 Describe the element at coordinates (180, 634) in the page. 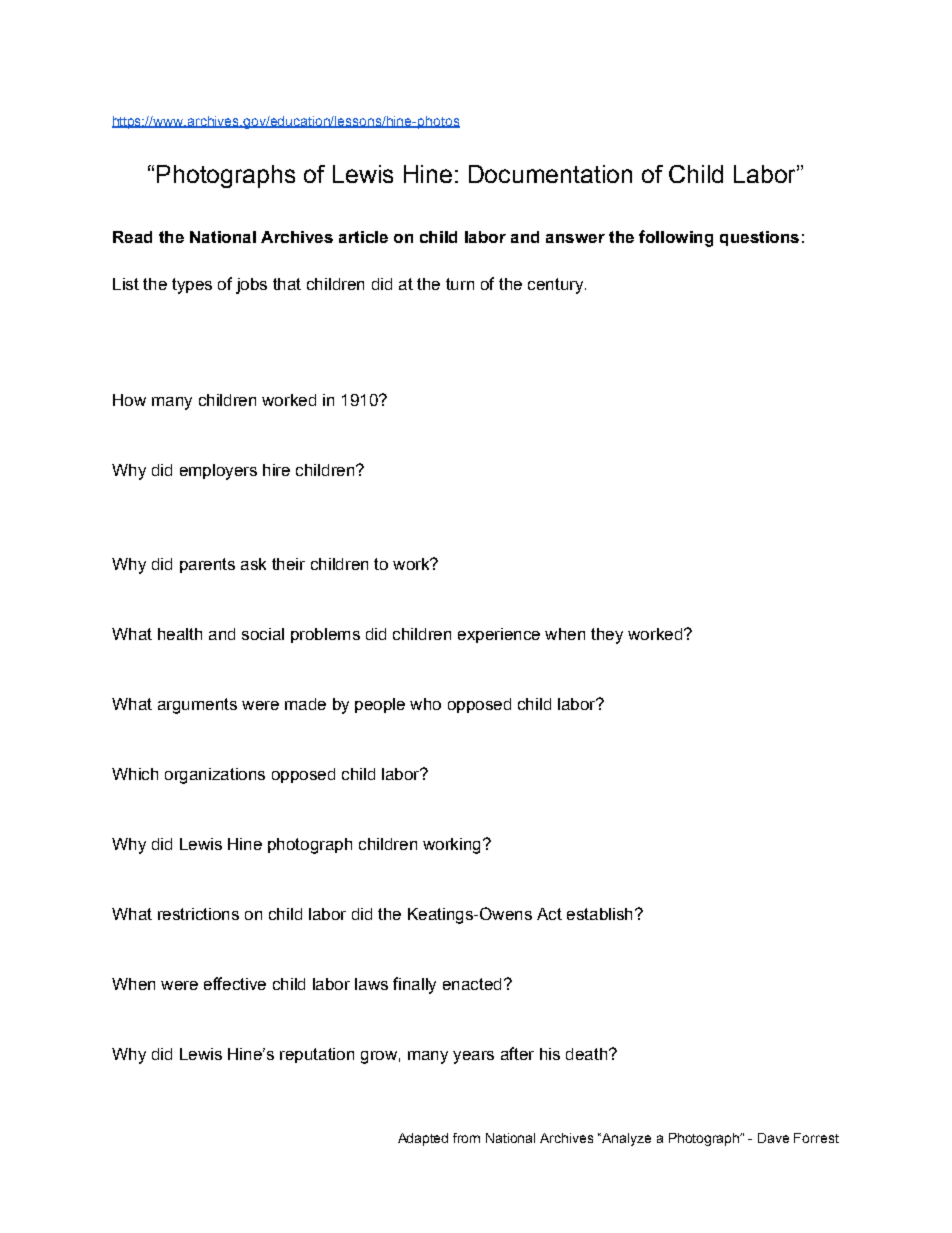

I see `health` at that location.
